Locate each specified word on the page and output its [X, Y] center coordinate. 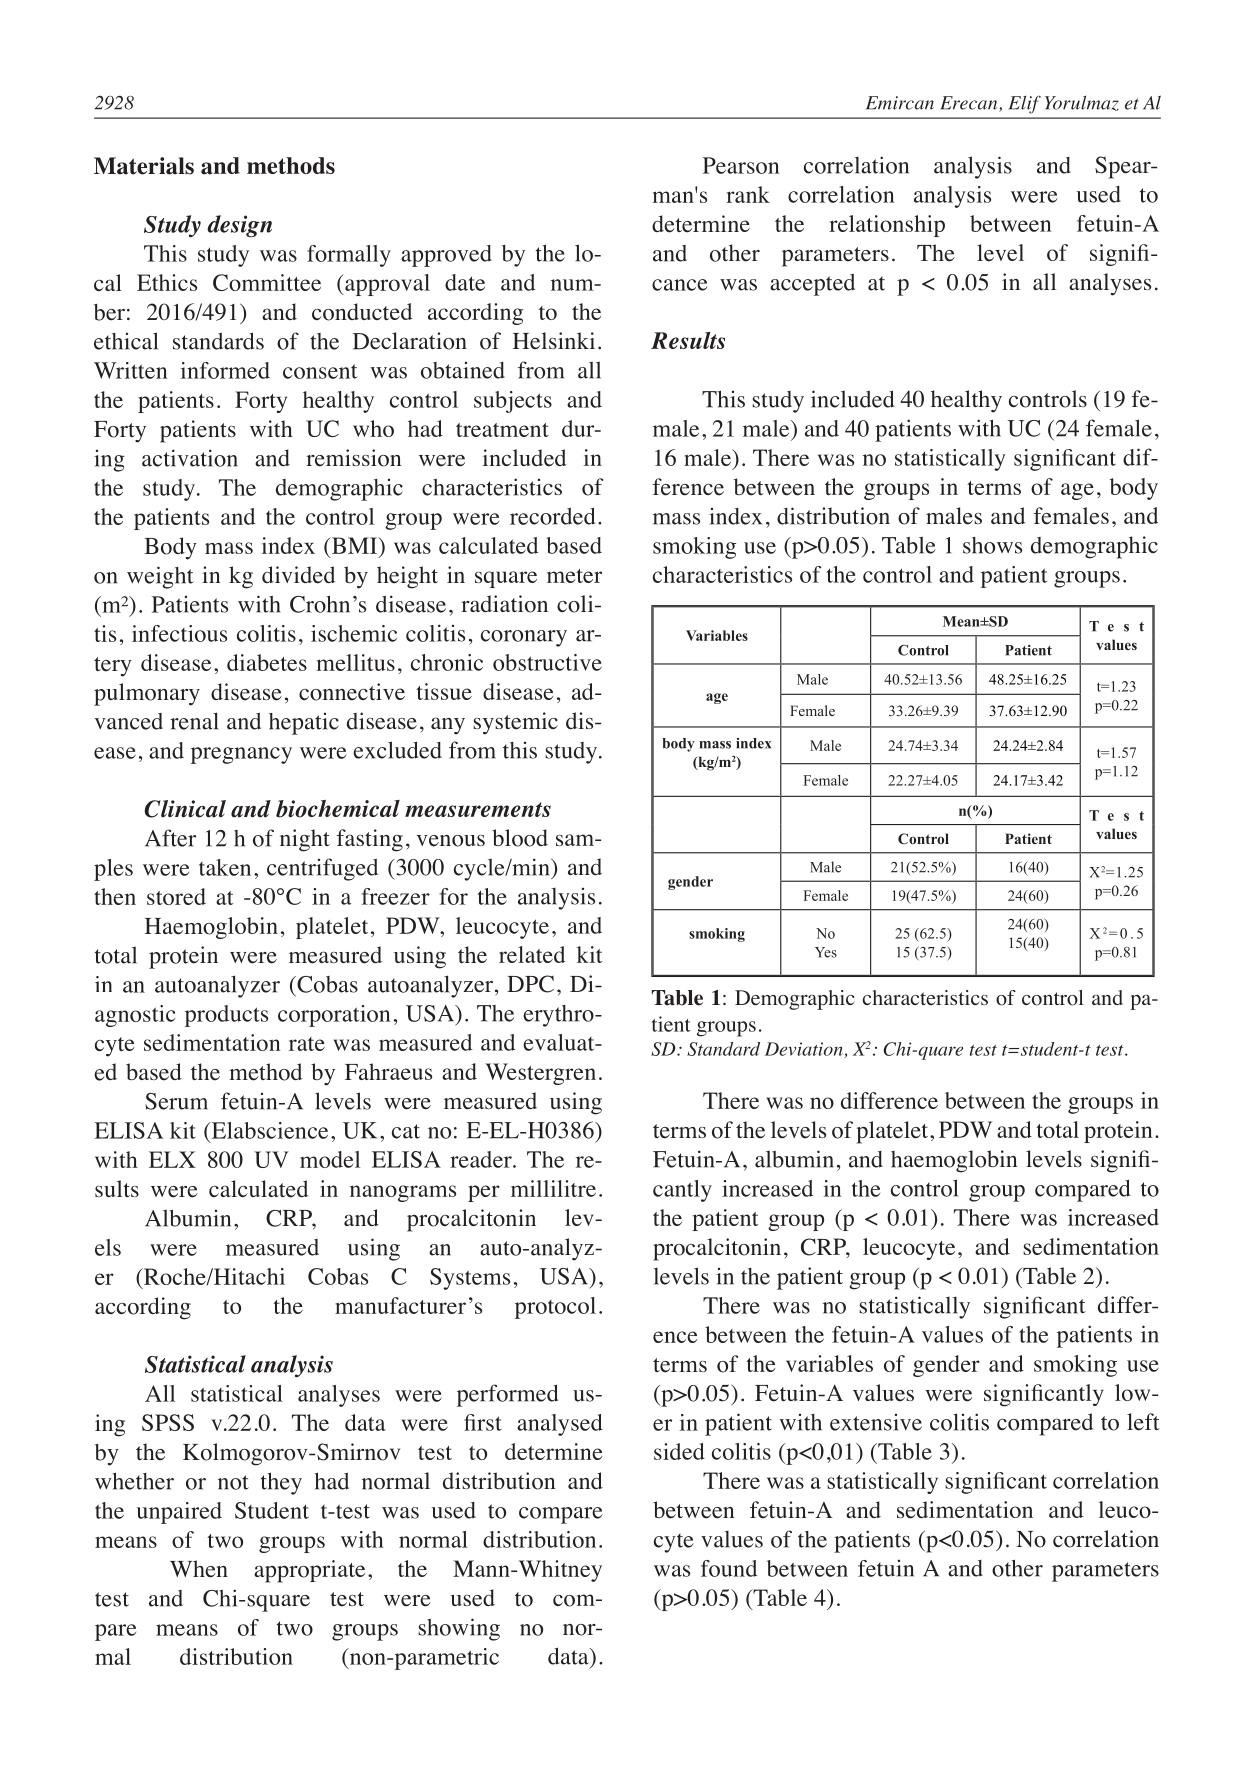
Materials [144, 166]
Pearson [741, 165]
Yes [826, 952]
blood [520, 838]
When [199, 1569]
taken [225, 867]
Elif [1025, 105]
